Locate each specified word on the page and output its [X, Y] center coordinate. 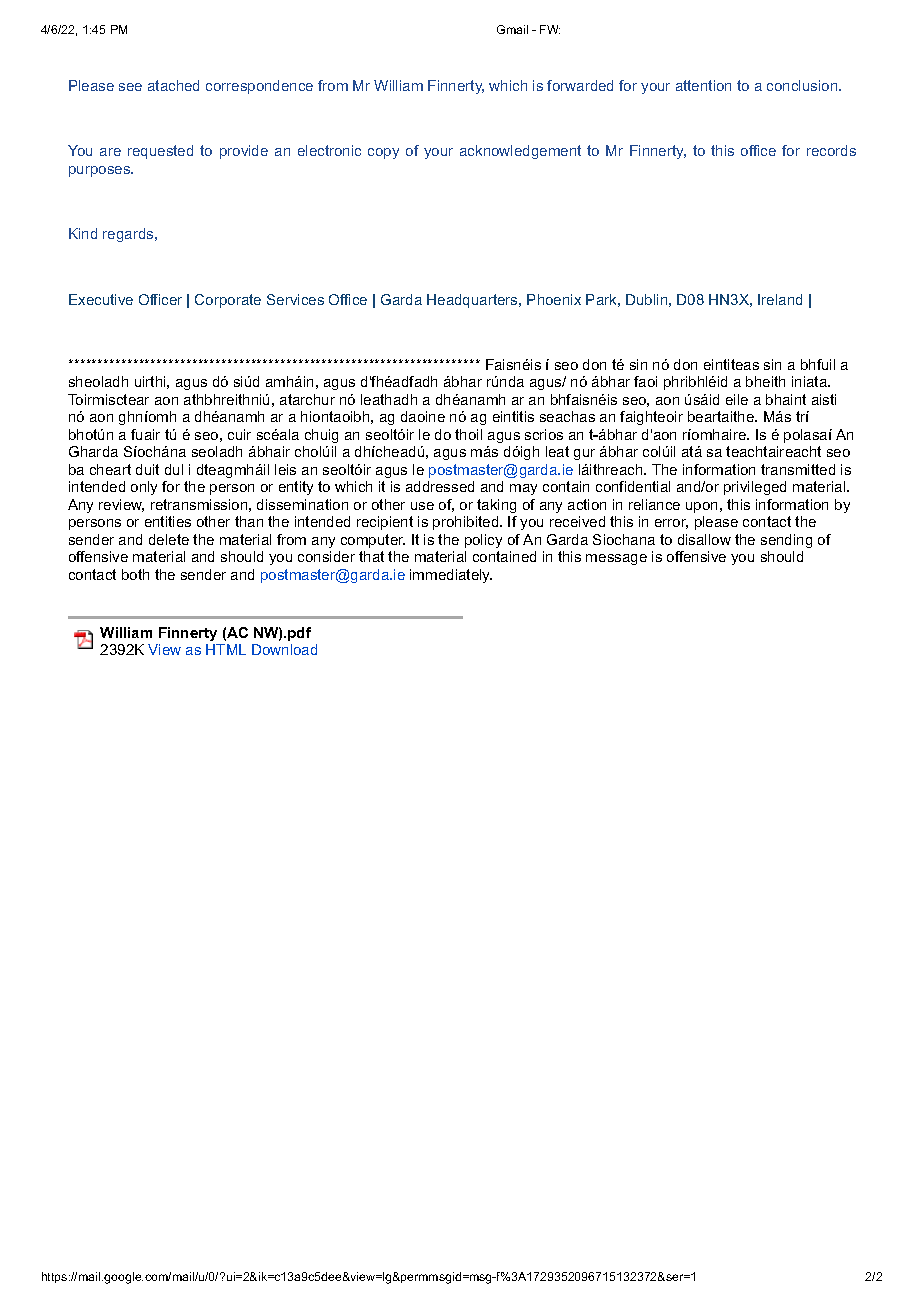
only [144, 488]
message [616, 559]
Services [295, 299]
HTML [226, 649]
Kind [83, 233]
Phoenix [554, 299]
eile [737, 399]
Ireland [780, 299]
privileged [755, 488]
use [422, 506]
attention [703, 85]
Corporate [228, 301]
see [130, 87]
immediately [451, 576]
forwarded [580, 85]
